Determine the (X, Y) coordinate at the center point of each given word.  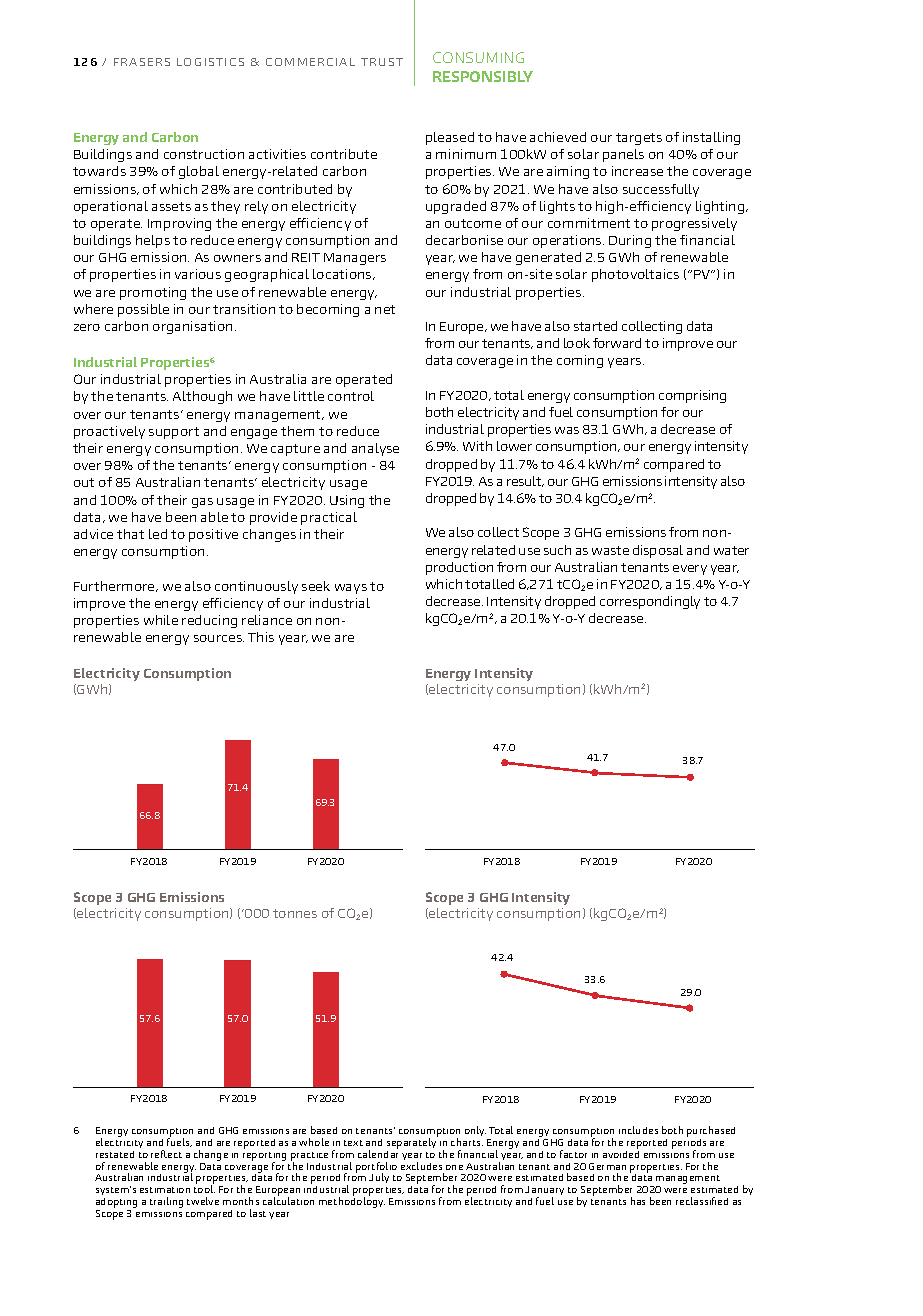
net (385, 309)
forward (617, 343)
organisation (192, 327)
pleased (450, 138)
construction (204, 154)
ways (351, 589)
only (476, 1133)
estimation (165, 1190)
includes (638, 1130)
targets (639, 139)
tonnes (295, 913)
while (161, 620)
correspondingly (650, 602)
